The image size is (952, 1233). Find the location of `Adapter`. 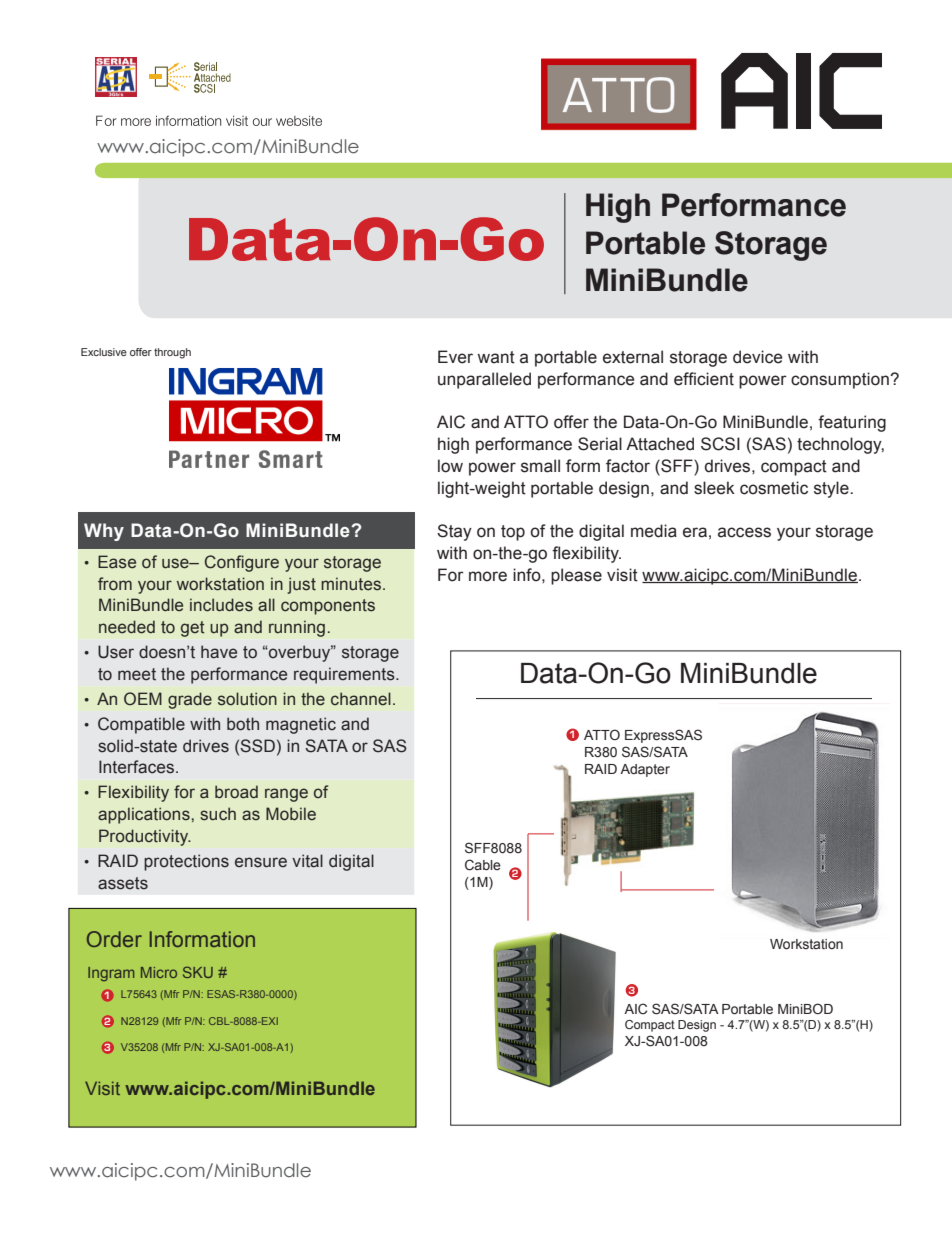

Adapter is located at coordinates (645, 770).
